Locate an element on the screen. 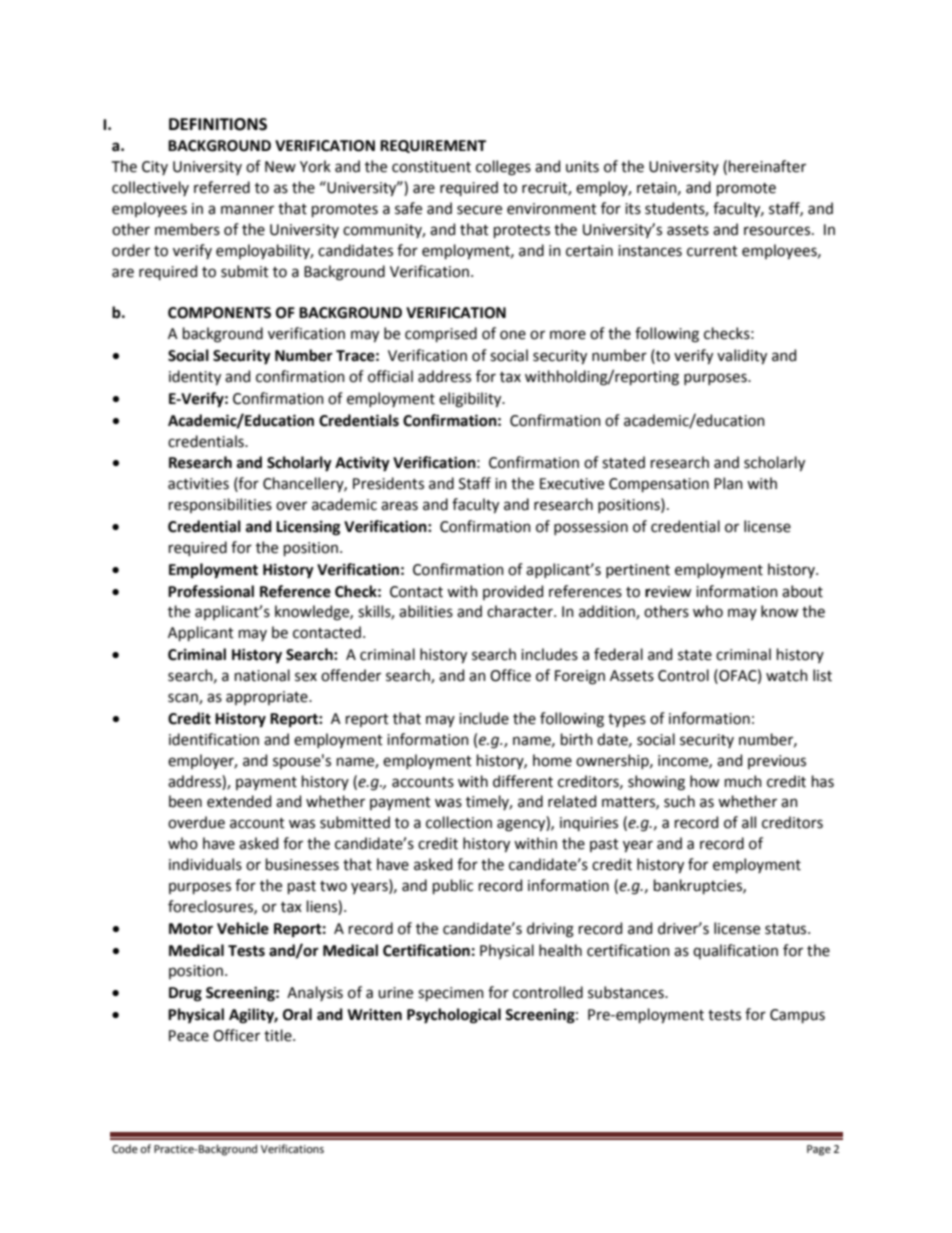 The height and width of the screenshot is (1233, 952). character is located at coordinates (521, 611).
